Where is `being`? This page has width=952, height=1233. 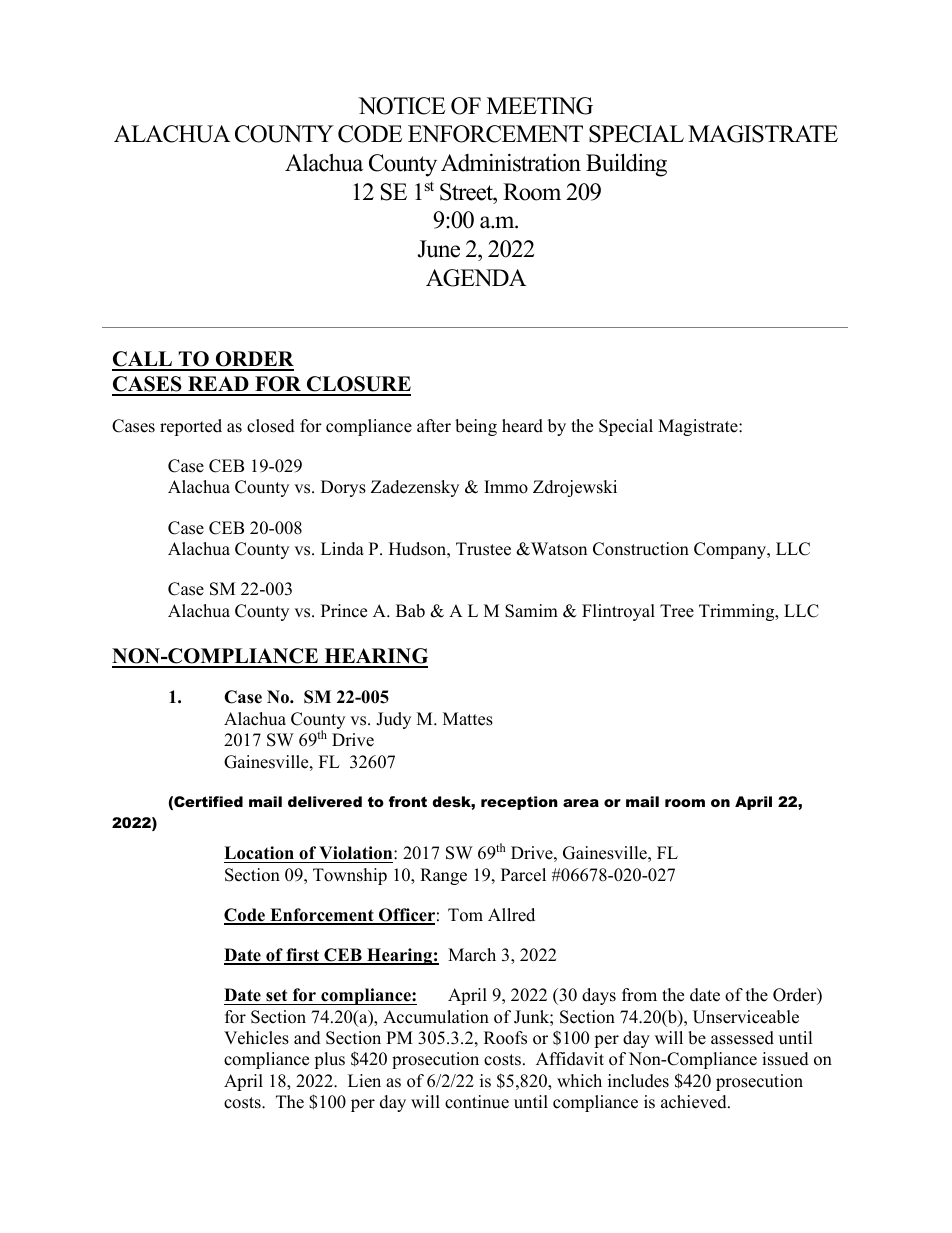
being is located at coordinates (476, 427).
